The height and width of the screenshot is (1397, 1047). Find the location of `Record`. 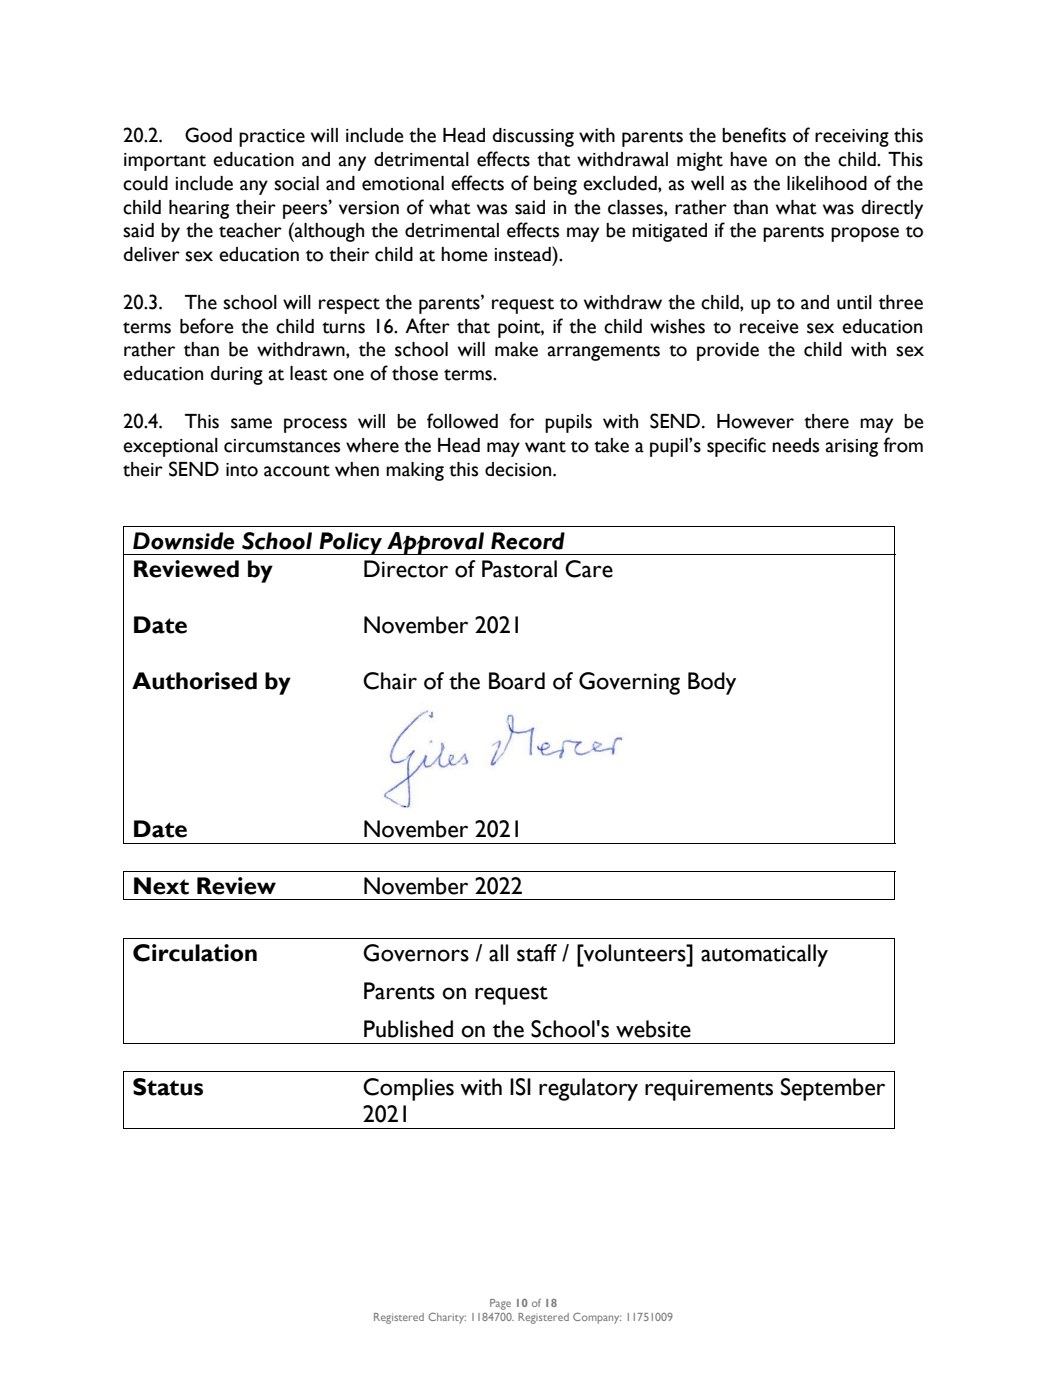

Record is located at coordinates (528, 541).
